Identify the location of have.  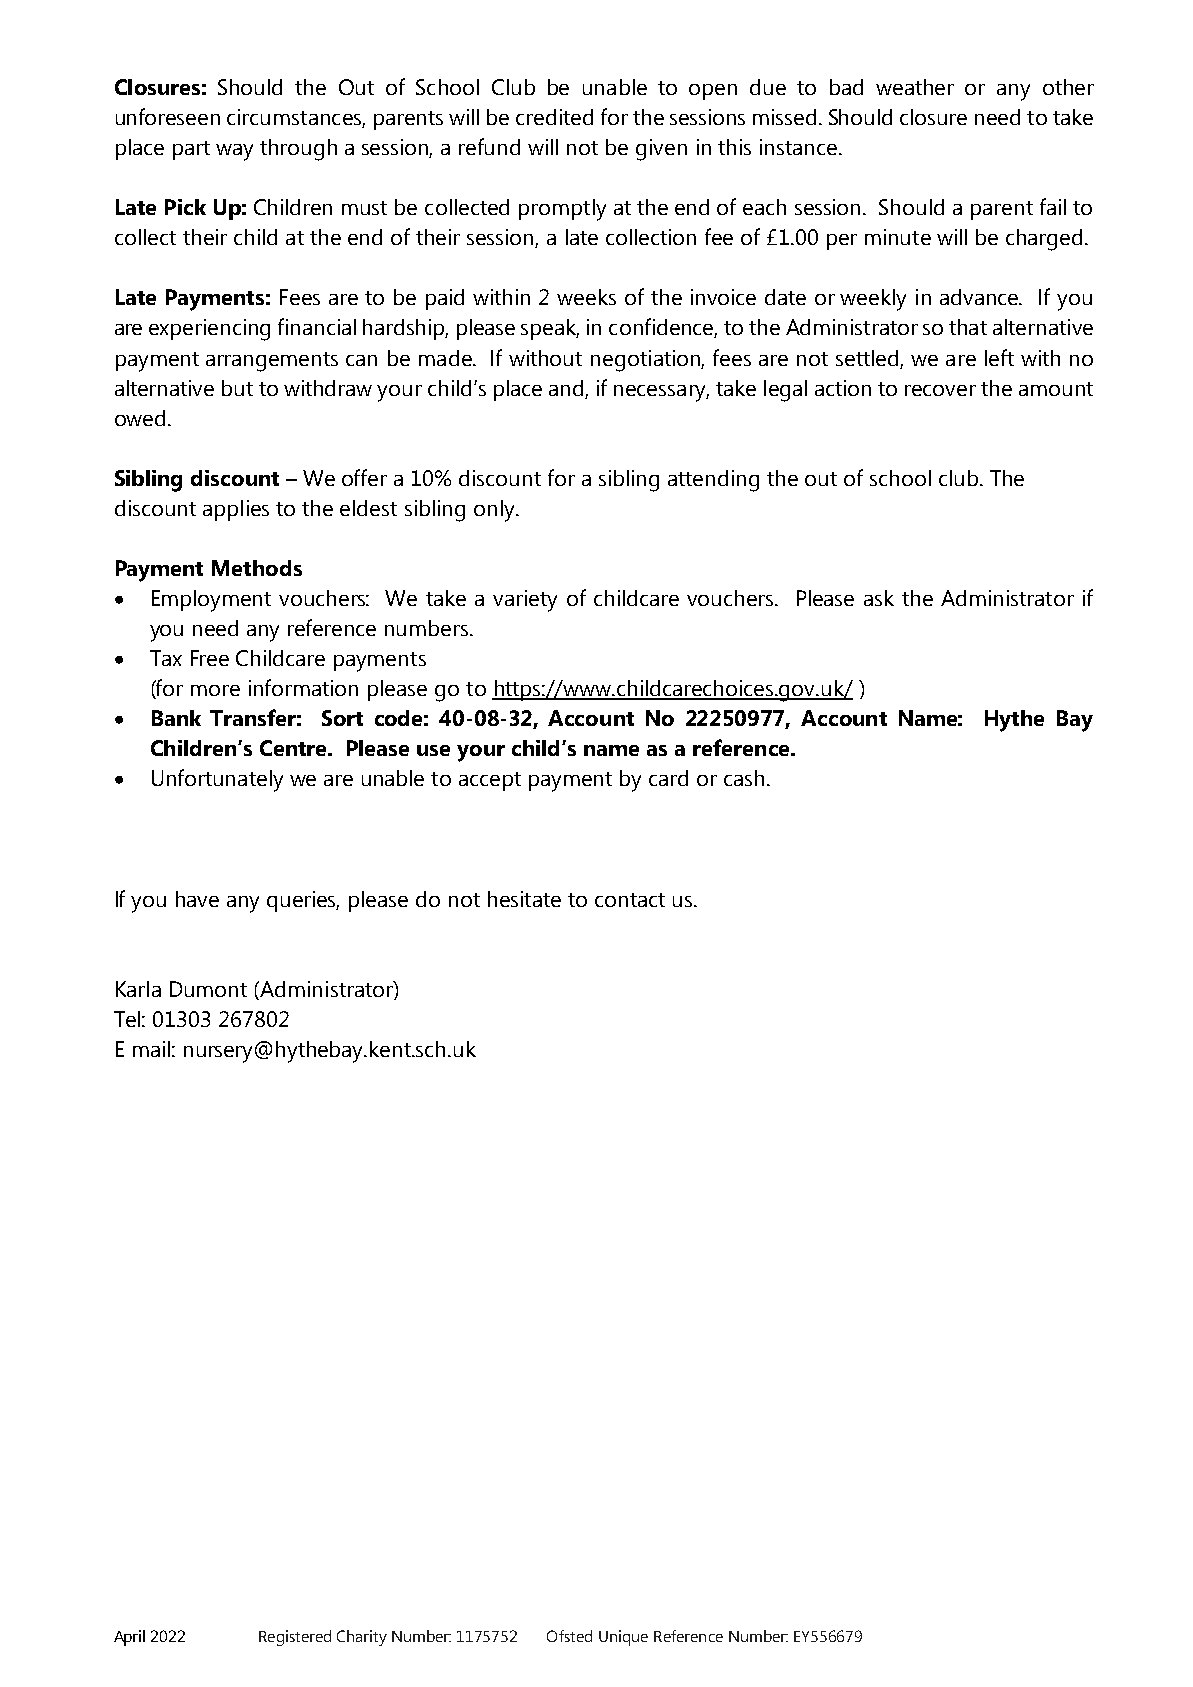
(197, 899).
